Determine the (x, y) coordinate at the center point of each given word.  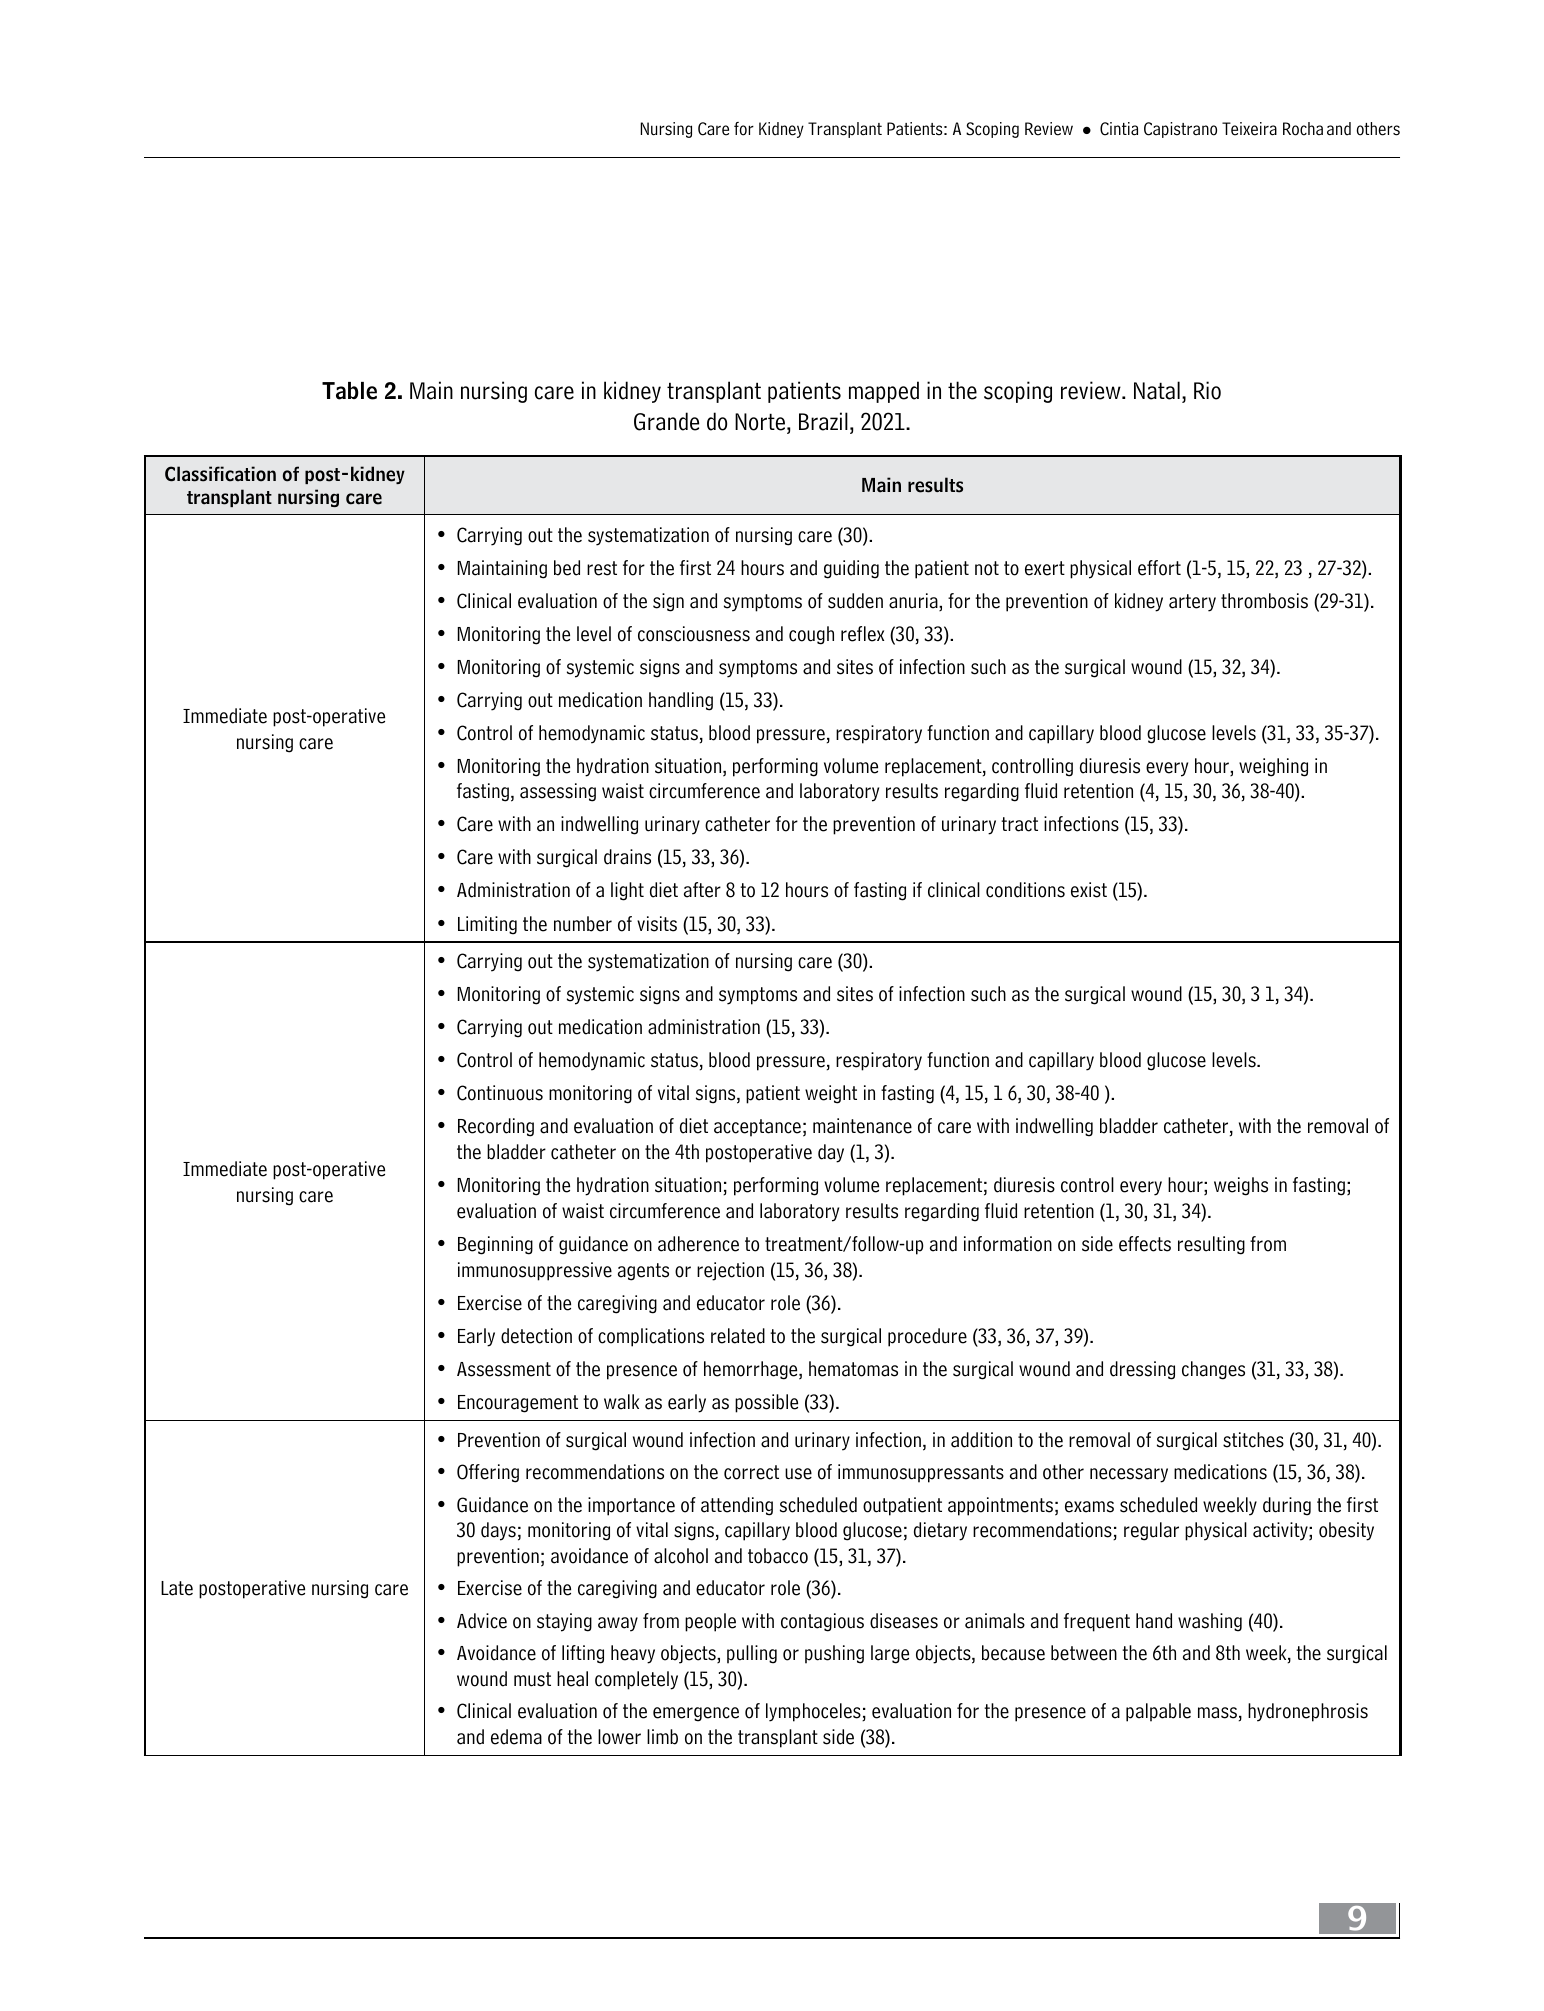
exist (1089, 890)
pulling (752, 1654)
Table (349, 391)
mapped (884, 392)
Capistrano (1180, 130)
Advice (482, 1621)
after (702, 890)
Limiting (487, 925)
